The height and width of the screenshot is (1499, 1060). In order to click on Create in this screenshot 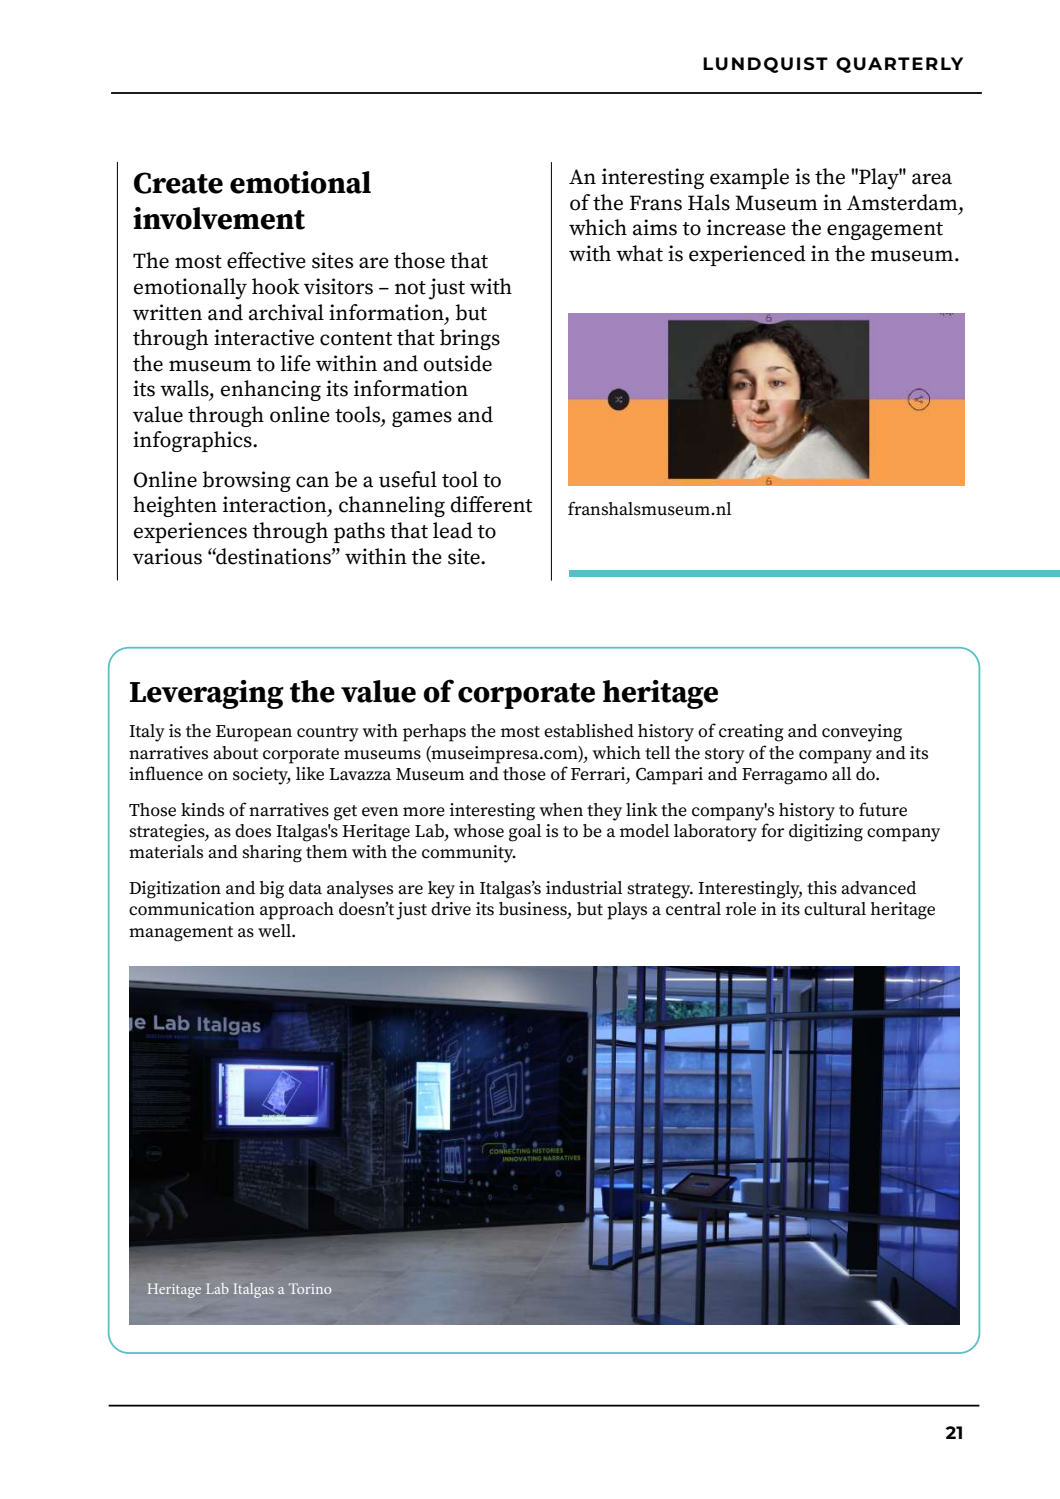, I will do `click(178, 183)`.
